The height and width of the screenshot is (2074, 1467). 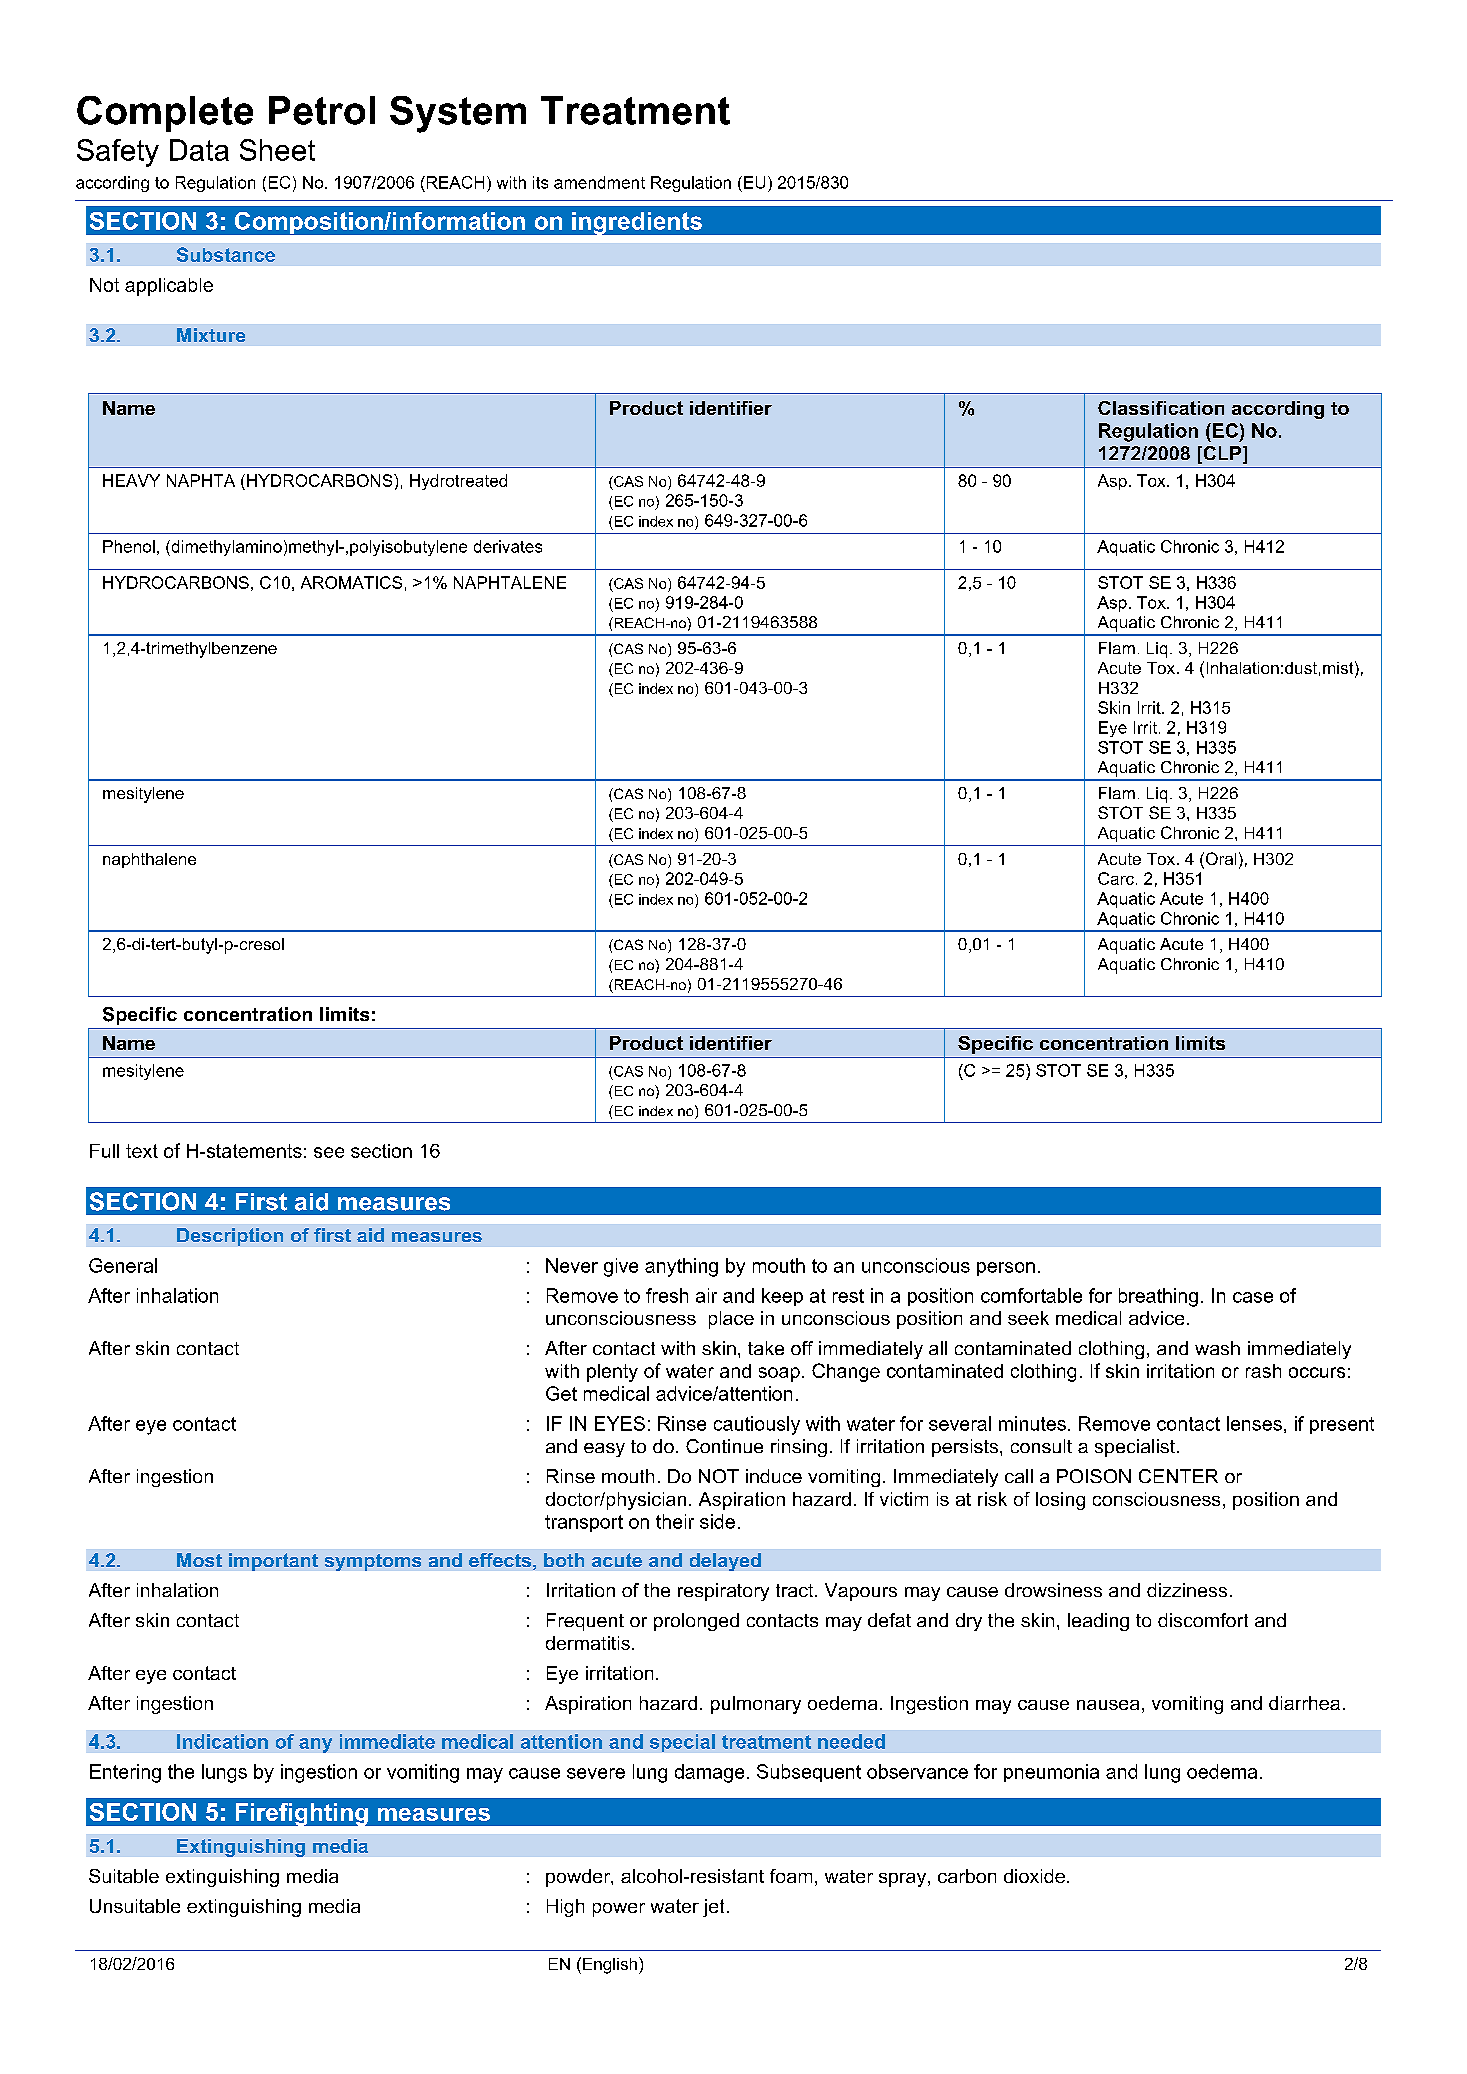 I want to click on HEAVY, so click(x=131, y=480).
